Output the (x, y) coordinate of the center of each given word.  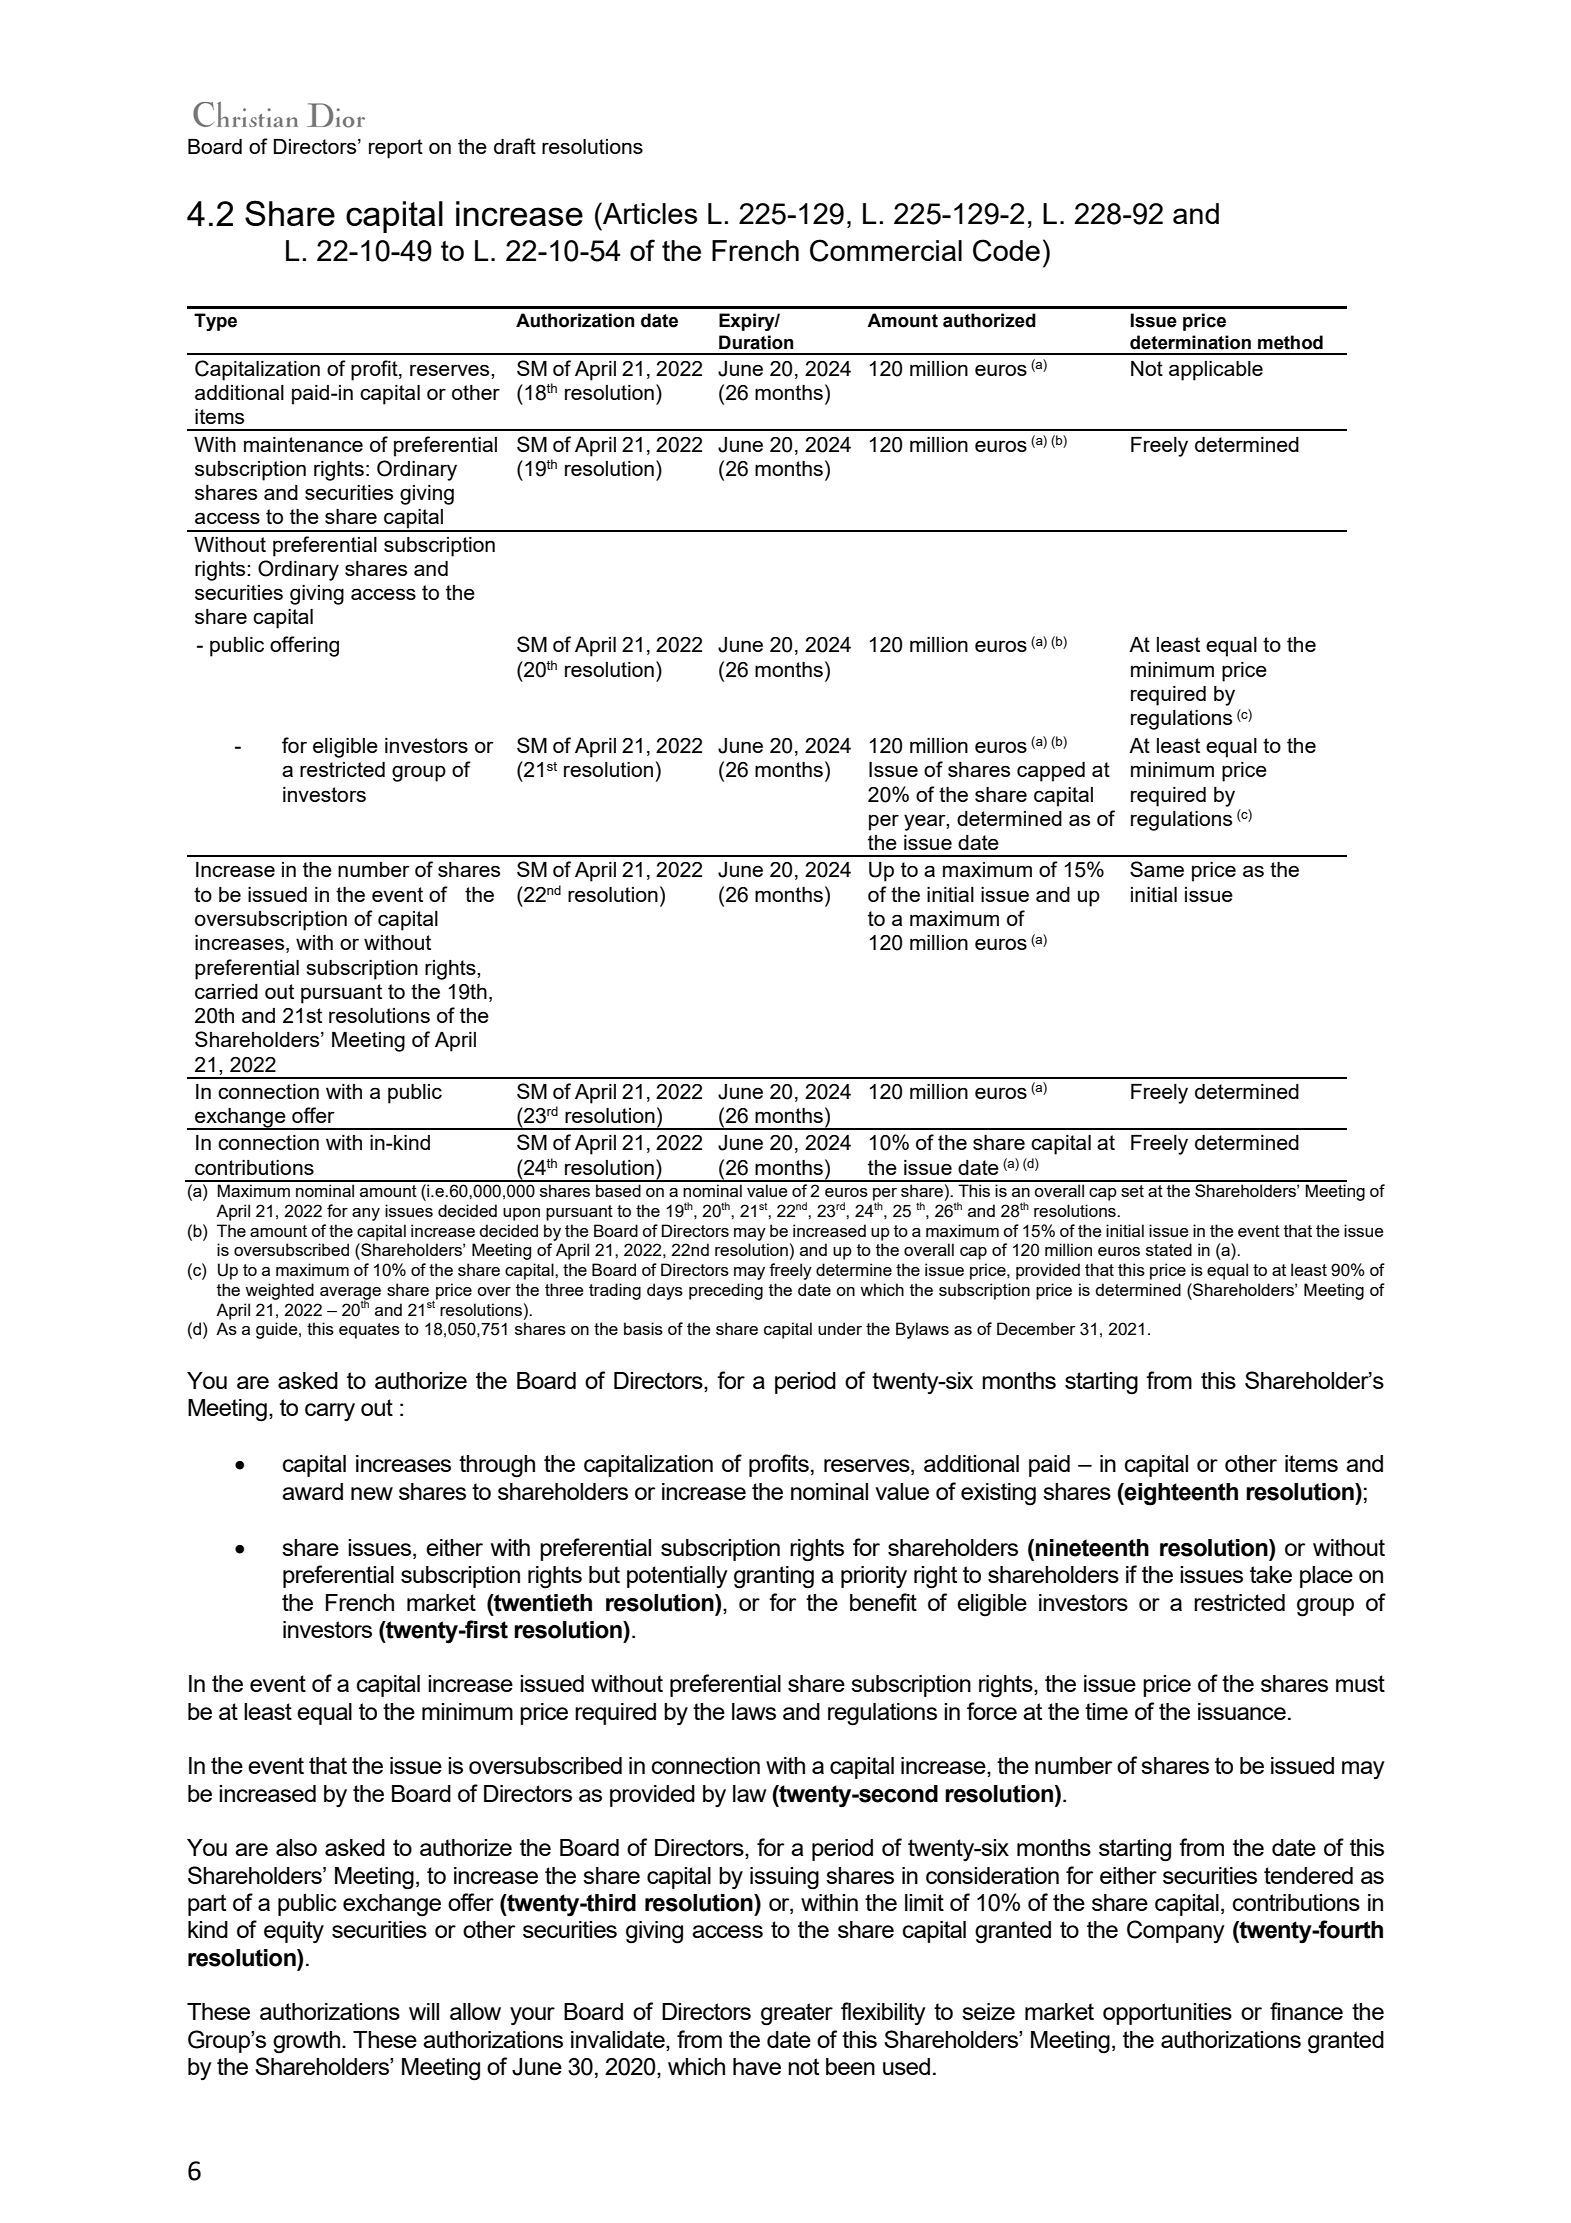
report (396, 149)
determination (1190, 342)
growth (306, 2042)
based (618, 1190)
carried (226, 991)
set (1132, 1191)
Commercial (886, 250)
